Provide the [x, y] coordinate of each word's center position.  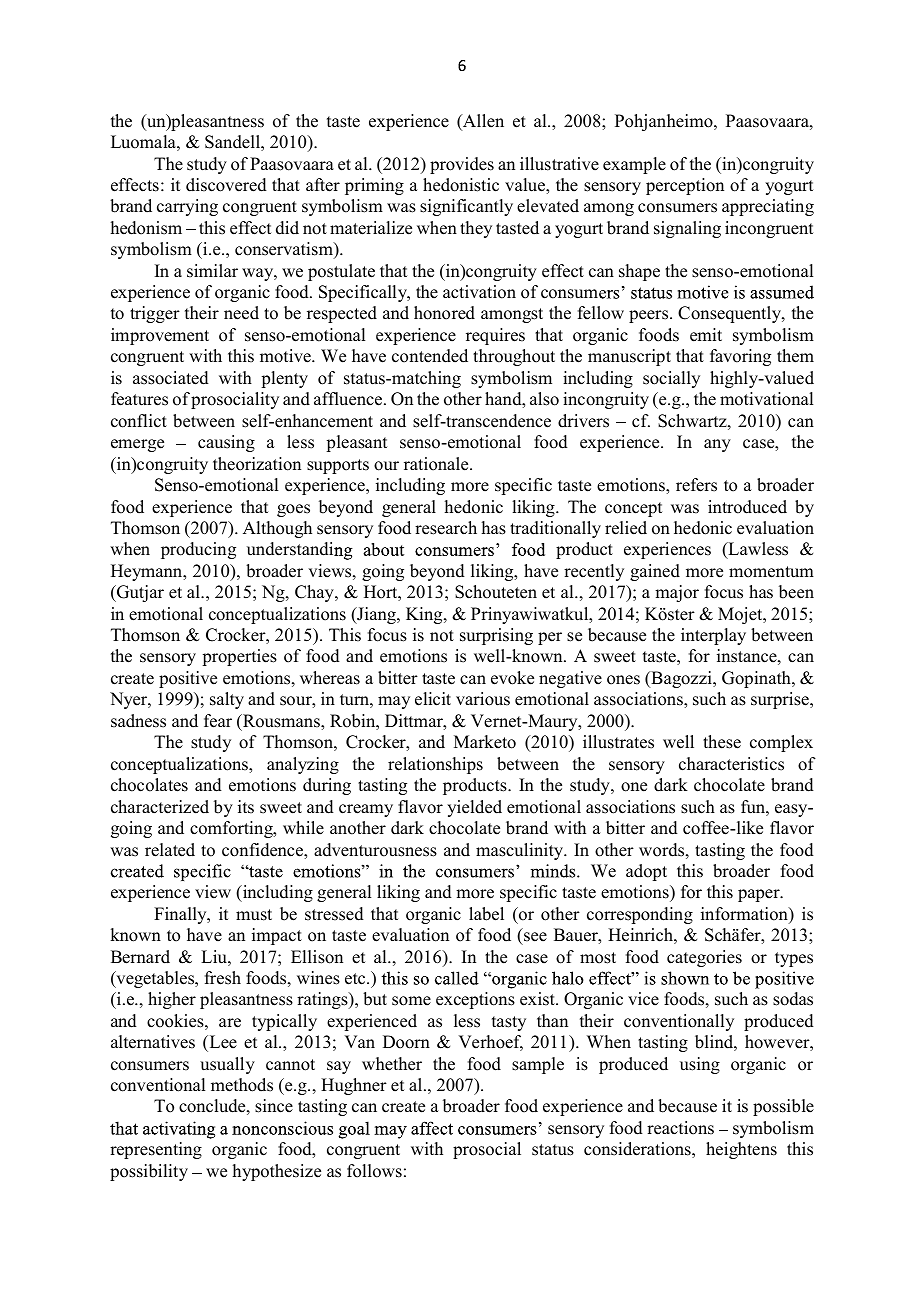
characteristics [731, 764]
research [446, 528]
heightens [741, 1150]
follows [374, 1171]
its [246, 807]
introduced [747, 507]
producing [198, 550]
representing [156, 1150]
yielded [474, 808]
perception [685, 186]
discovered [226, 185]
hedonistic [461, 185]
